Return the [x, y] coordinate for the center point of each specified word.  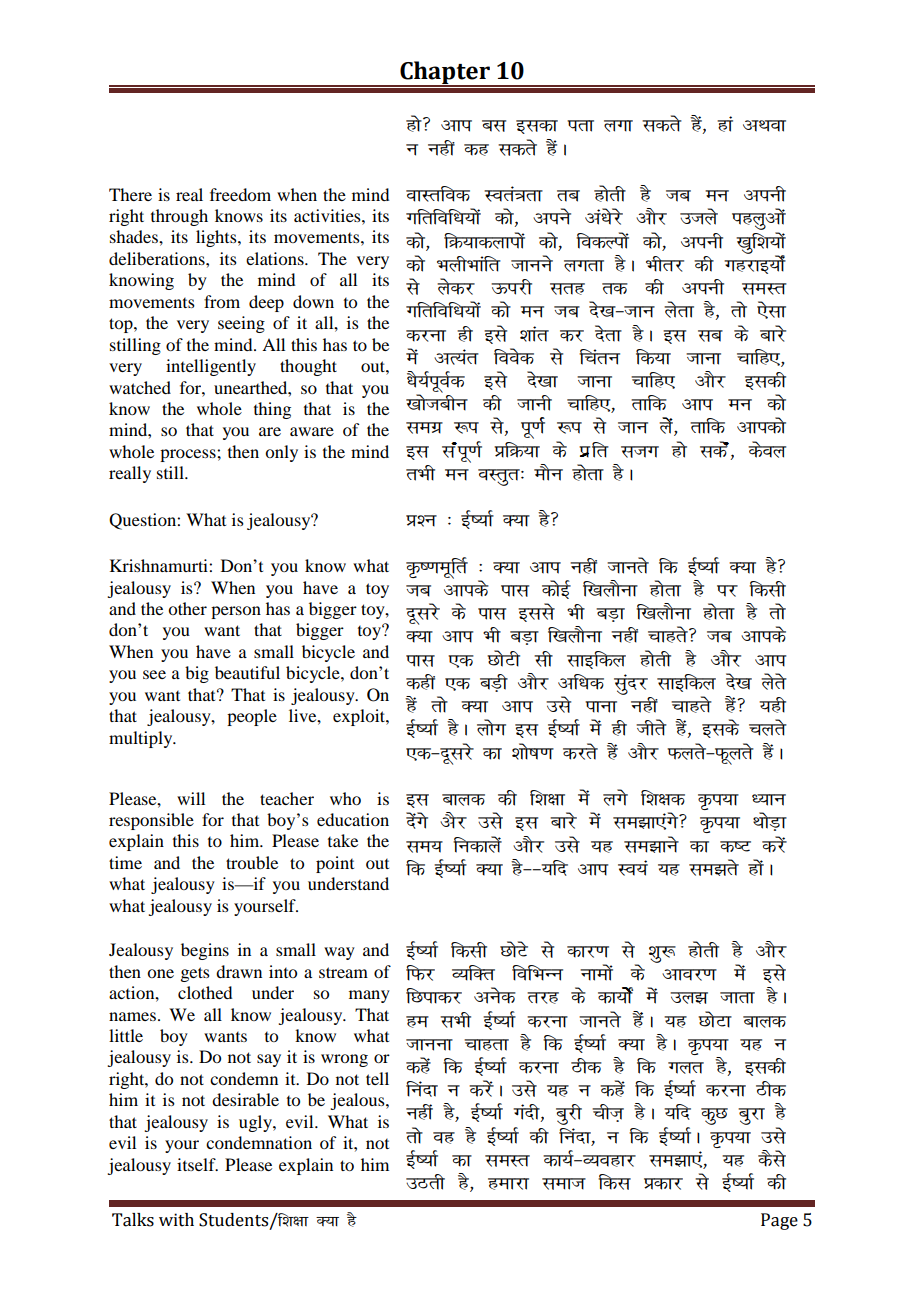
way [339, 953]
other [187, 608]
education [353, 819]
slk [771, 310]
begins [205, 951]
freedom [240, 194]
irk [580, 126]
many [369, 996]
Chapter [445, 73]
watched [140, 387]
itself [197, 1164]
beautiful [247, 672]
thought [308, 367]
